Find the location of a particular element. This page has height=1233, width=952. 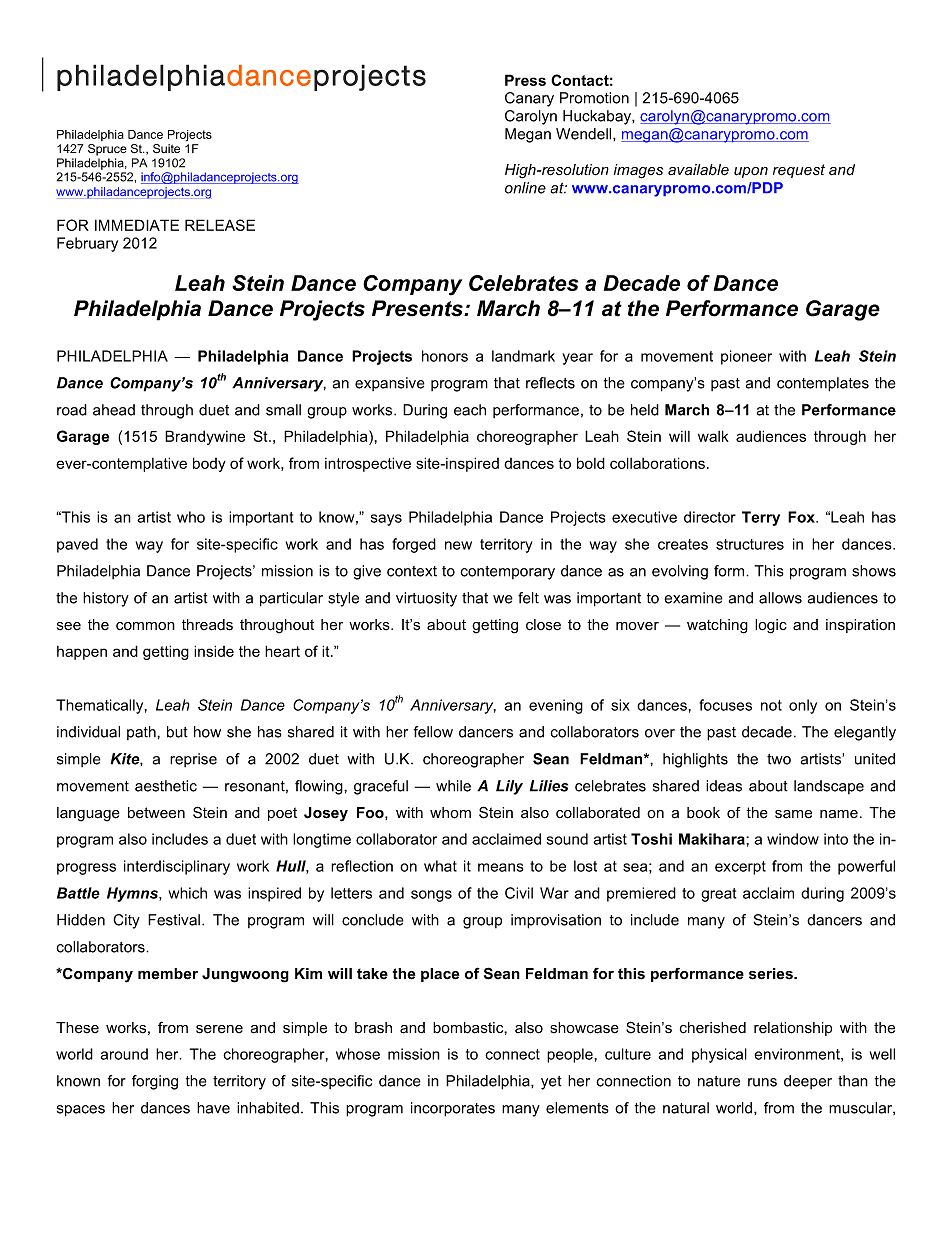

February is located at coordinates (87, 244).
